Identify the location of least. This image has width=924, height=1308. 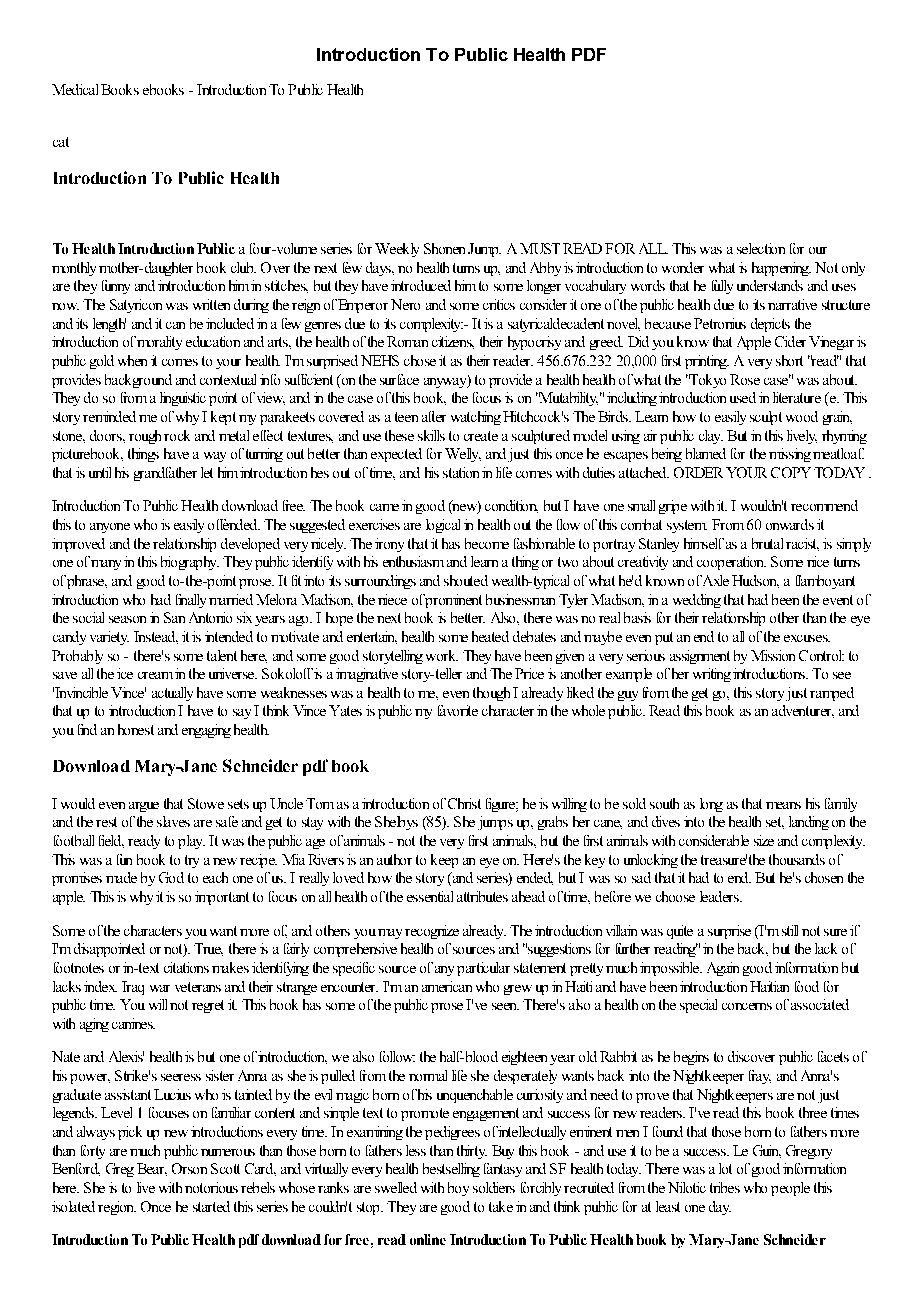
(668, 1206).
